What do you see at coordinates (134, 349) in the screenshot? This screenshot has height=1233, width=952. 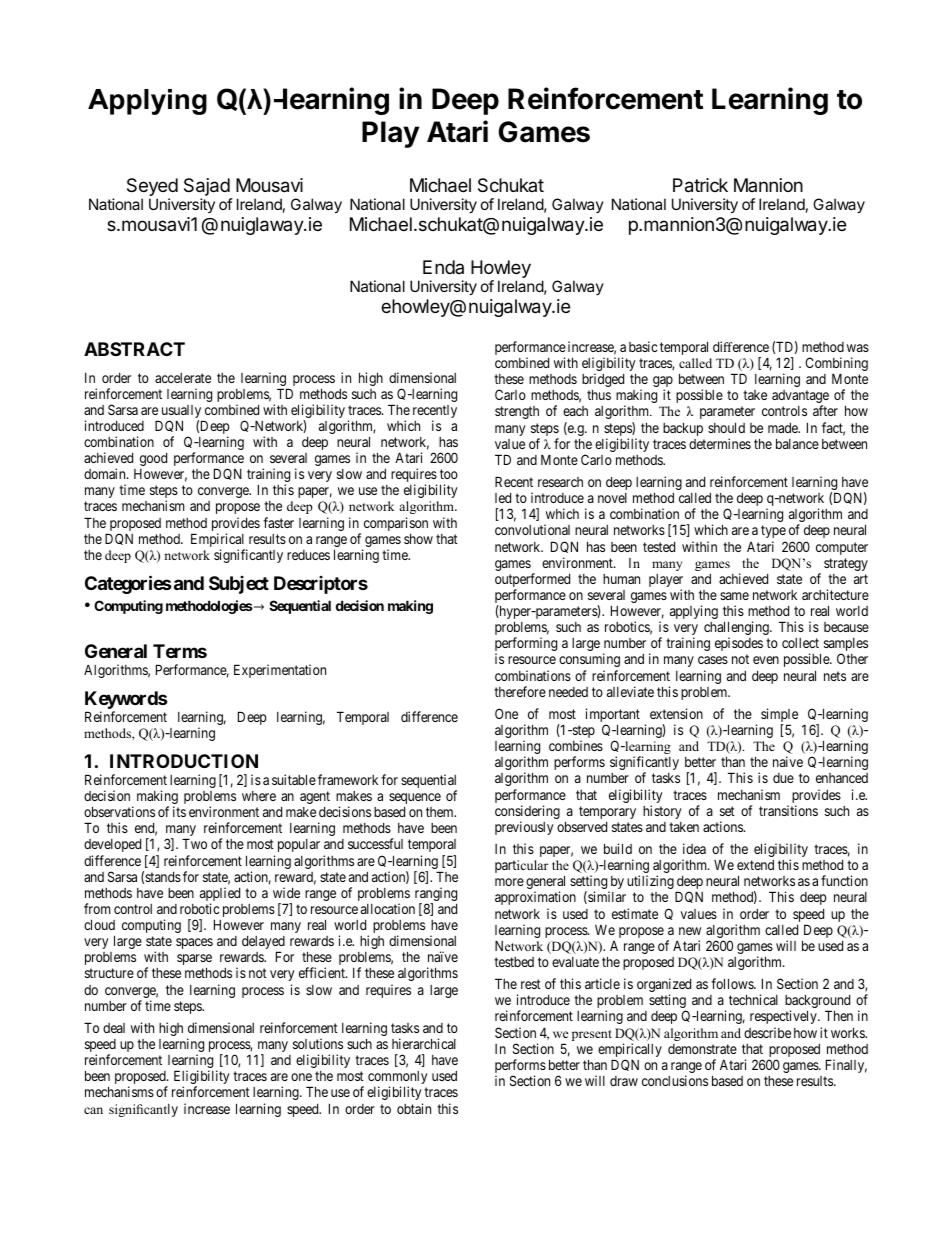 I see `ABSTRACT` at bounding box center [134, 349].
